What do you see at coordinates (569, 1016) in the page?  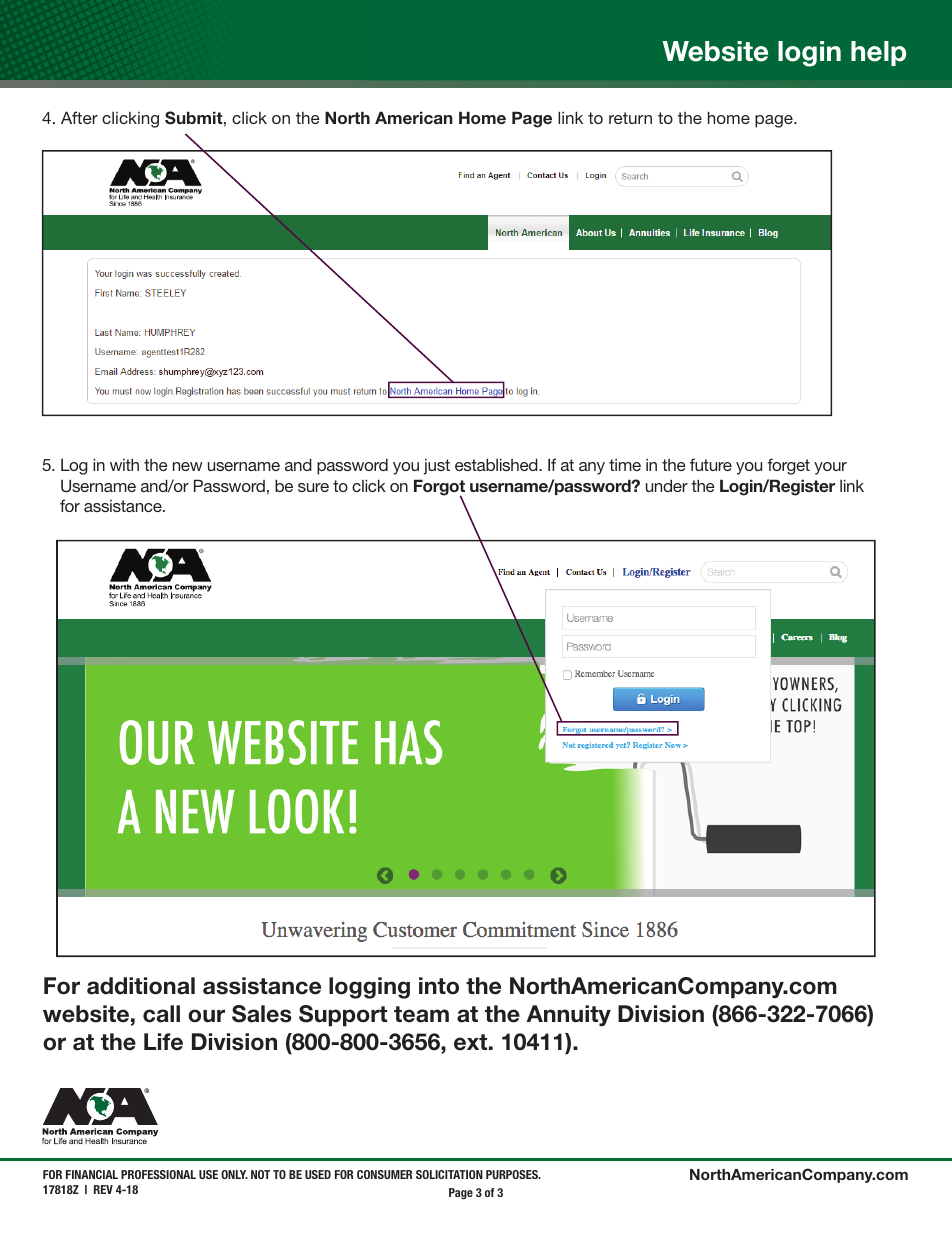 I see `Annuity` at bounding box center [569, 1016].
